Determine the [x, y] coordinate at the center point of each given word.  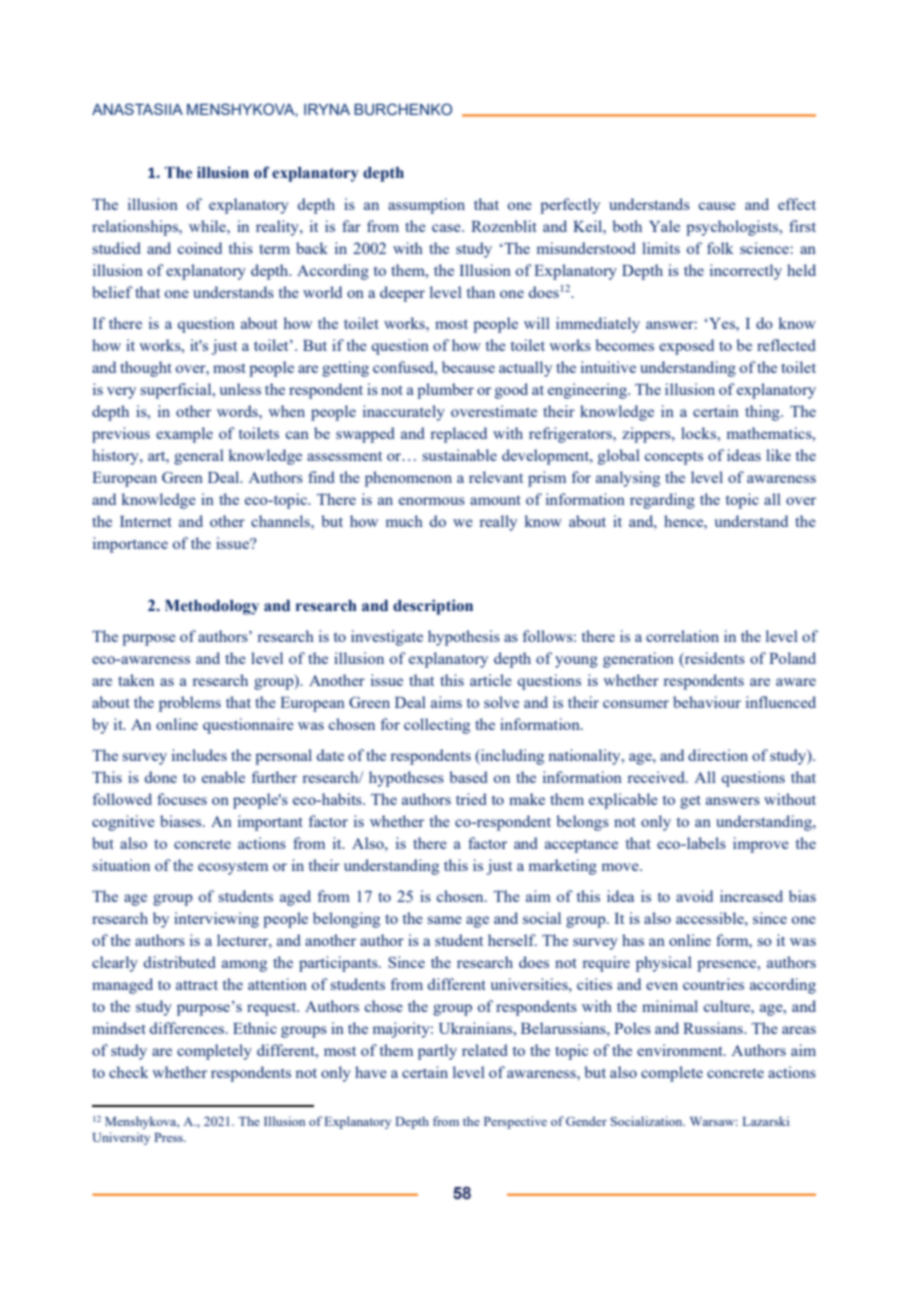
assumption [426, 206]
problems [190, 704]
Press [169, 1137]
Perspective [515, 1122]
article [491, 680]
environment [681, 1050]
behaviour [707, 702]
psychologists [733, 228]
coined [200, 248]
